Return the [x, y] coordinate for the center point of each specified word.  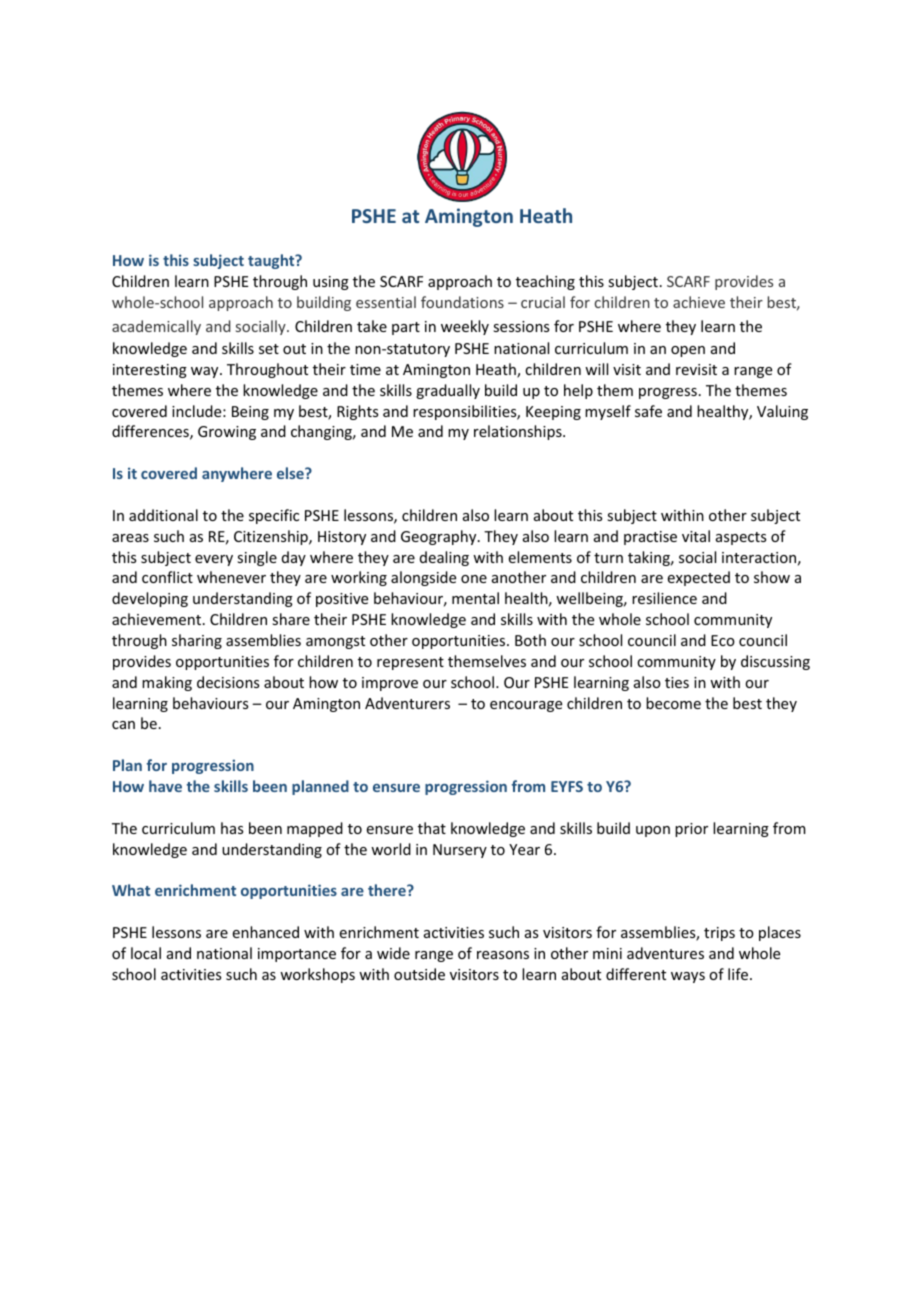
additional [163, 515]
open [688, 351]
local [146, 953]
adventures [665, 953]
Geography [440, 537]
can [123, 725]
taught [272, 261]
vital [696, 536]
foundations [462, 302]
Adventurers [407, 703]
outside [419, 974]
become [673, 703]
